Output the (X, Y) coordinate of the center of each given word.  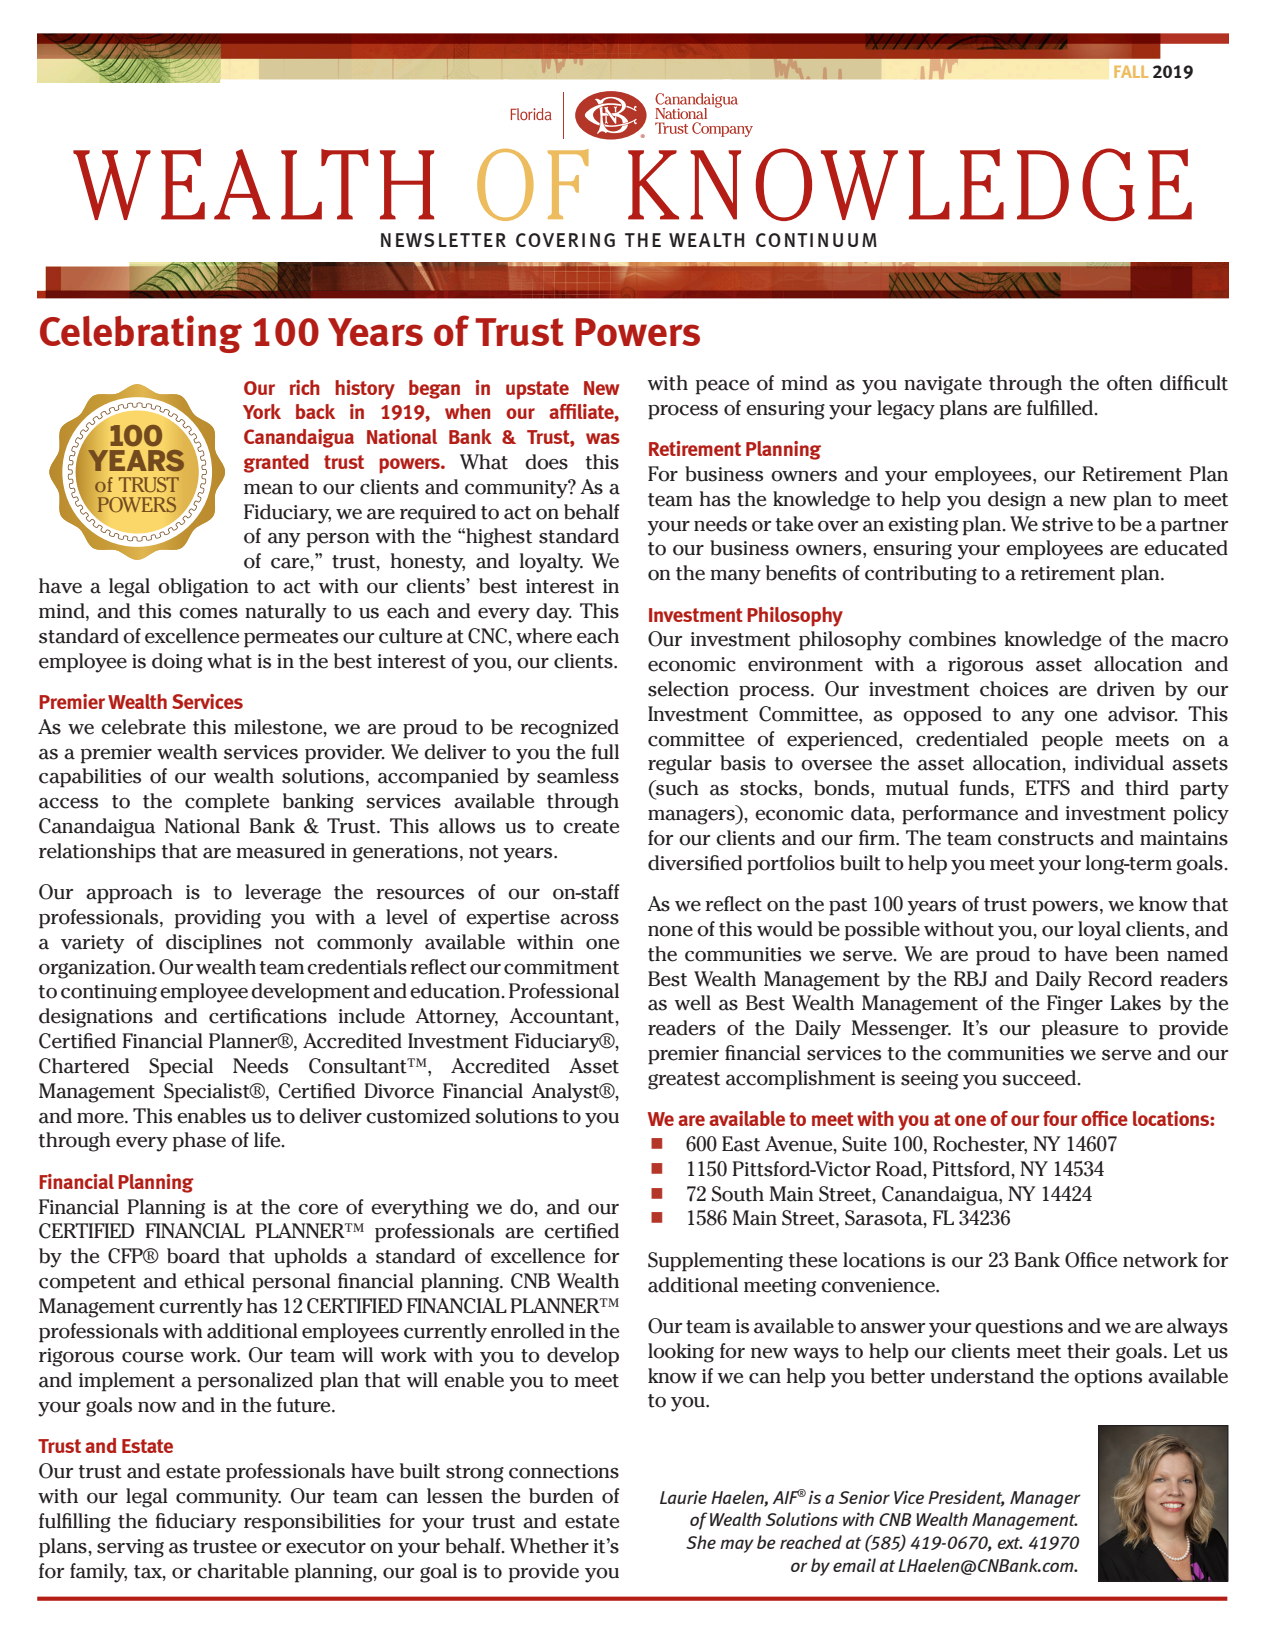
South (738, 1194)
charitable (243, 1571)
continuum (816, 240)
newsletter (443, 240)
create (591, 827)
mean (268, 489)
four (1060, 1118)
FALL (1131, 72)
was (603, 438)
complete (227, 803)
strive (1067, 524)
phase (199, 1142)
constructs (1046, 839)
